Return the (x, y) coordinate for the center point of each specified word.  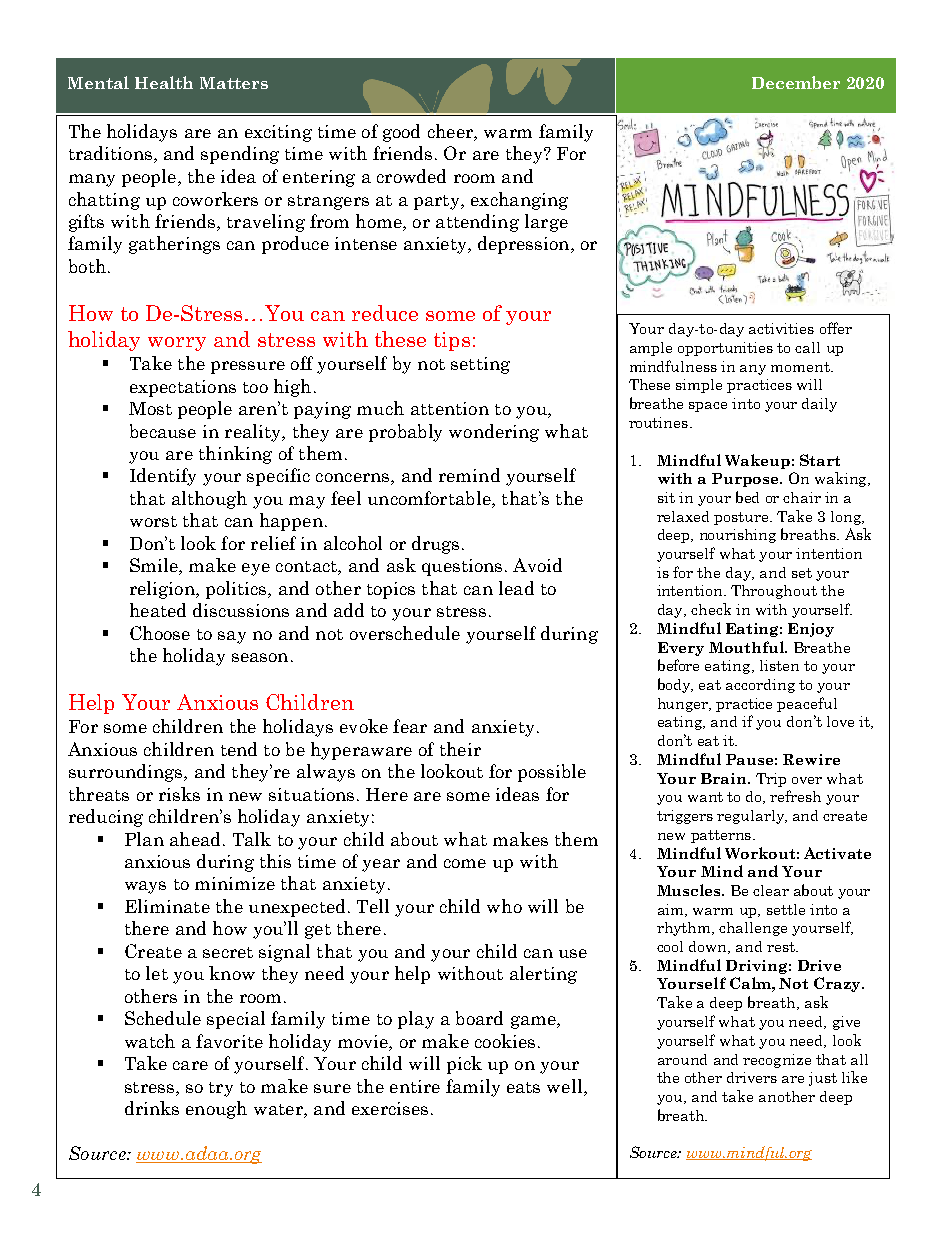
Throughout (774, 592)
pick (464, 1065)
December (796, 82)
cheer (451, 132)
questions (462, 567)
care (190, 1065)
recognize (777, 1061)
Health (164, 82)
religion (163, 590)
